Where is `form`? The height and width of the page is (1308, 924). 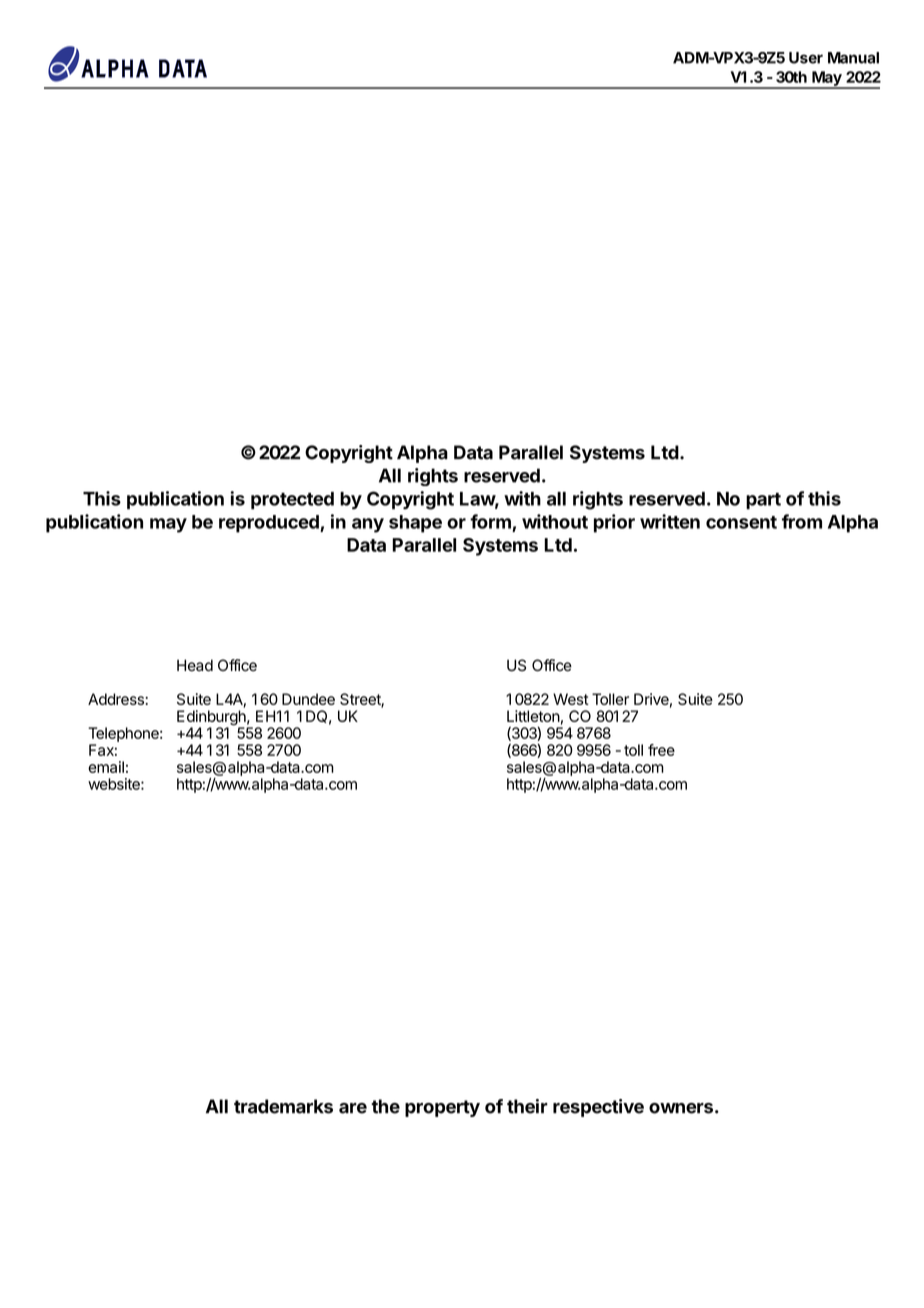 form is located at coordinates (490, 521).
